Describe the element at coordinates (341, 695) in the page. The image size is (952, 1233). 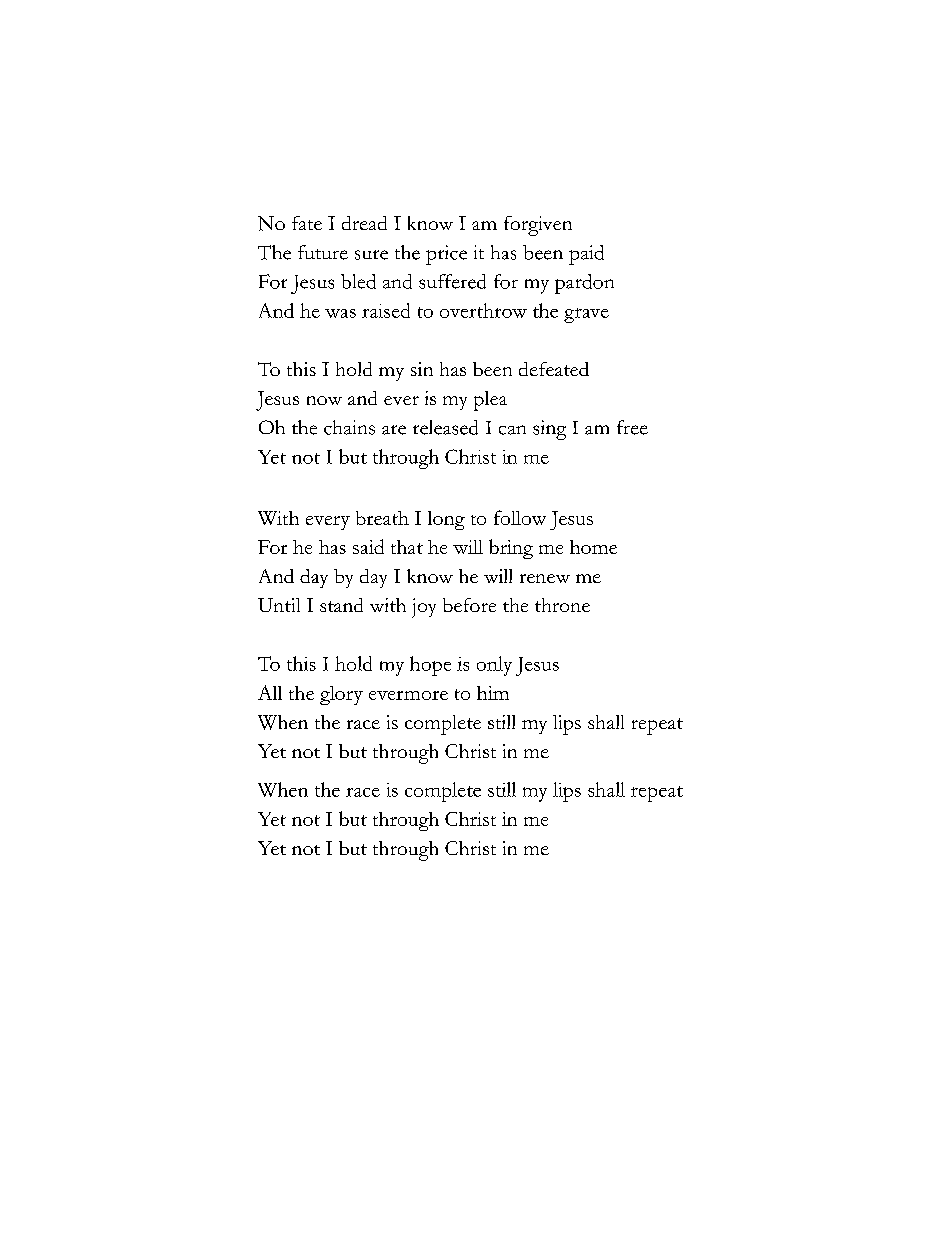
I see `glory` at that location.
